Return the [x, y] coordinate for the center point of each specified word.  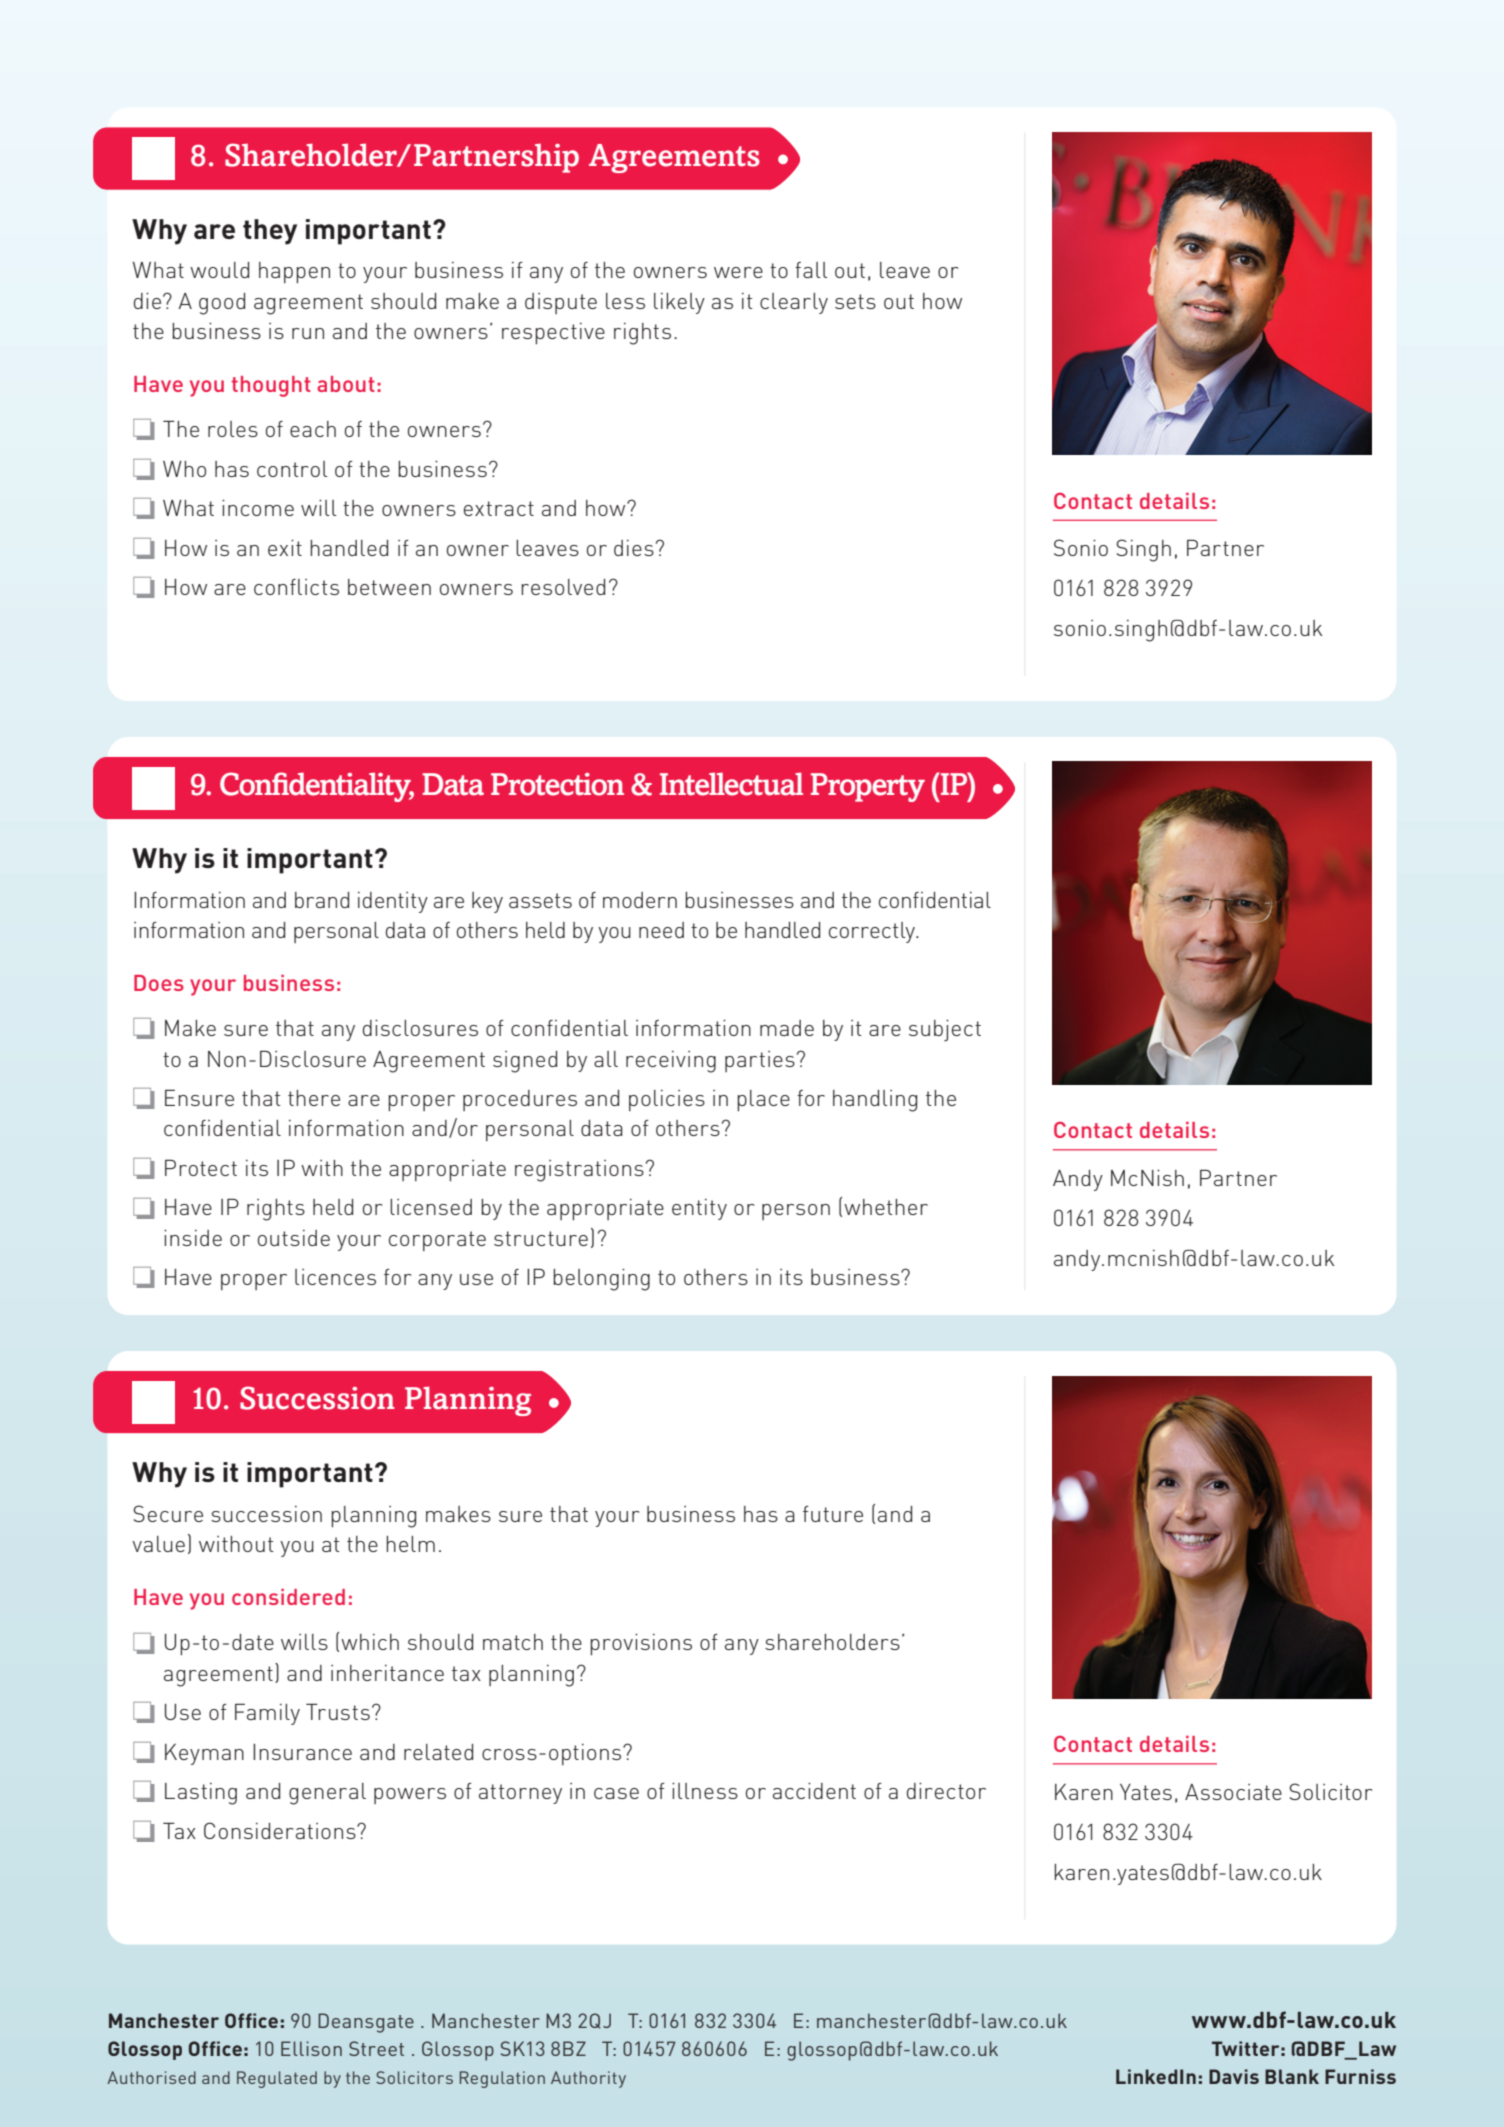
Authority [588, 2079]
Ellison [311, 2048]
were [738, 272]
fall [811, 270]
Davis [1234, 2076]
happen [294, 273]
